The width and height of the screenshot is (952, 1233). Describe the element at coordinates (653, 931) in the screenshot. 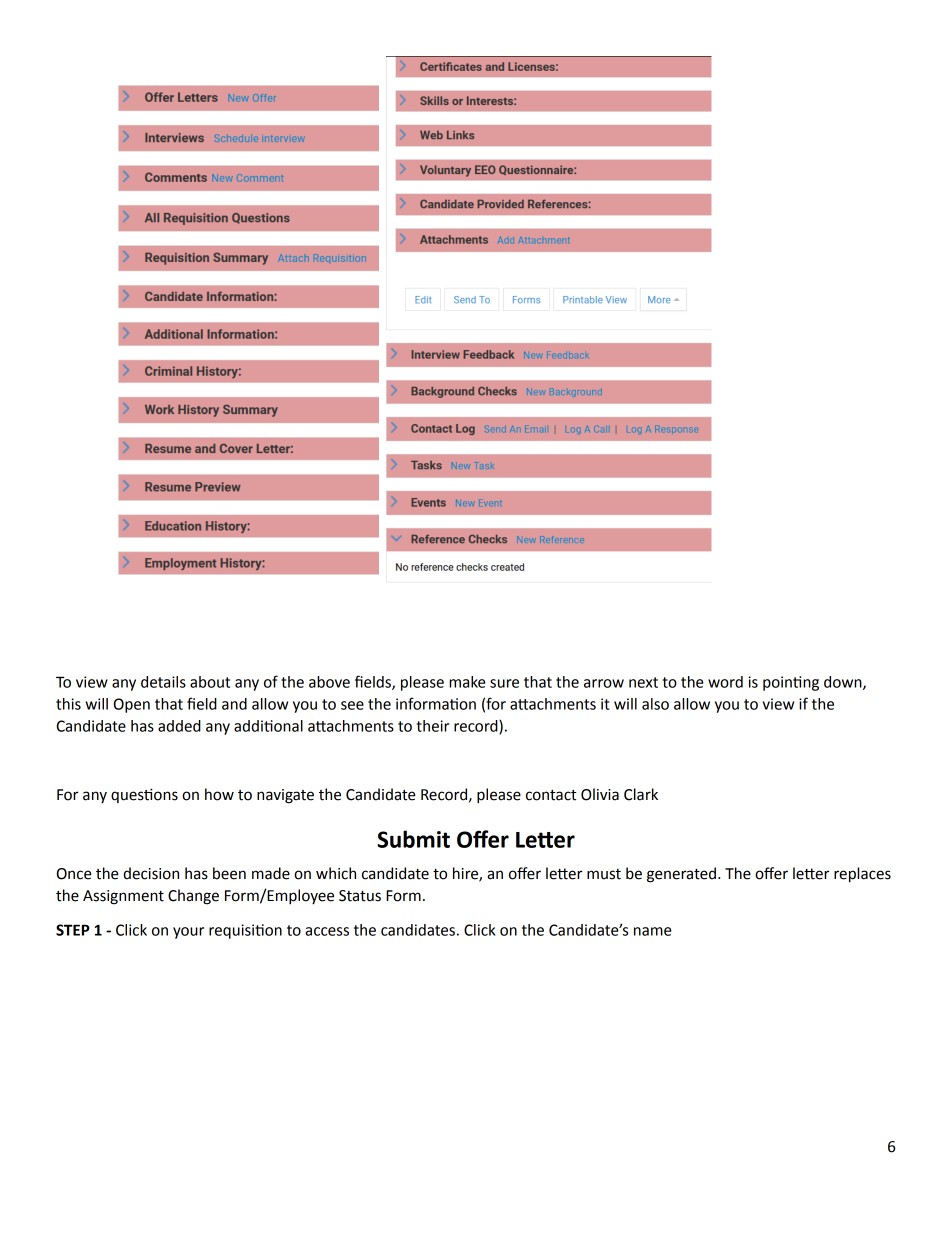

I see `name` at that location.
